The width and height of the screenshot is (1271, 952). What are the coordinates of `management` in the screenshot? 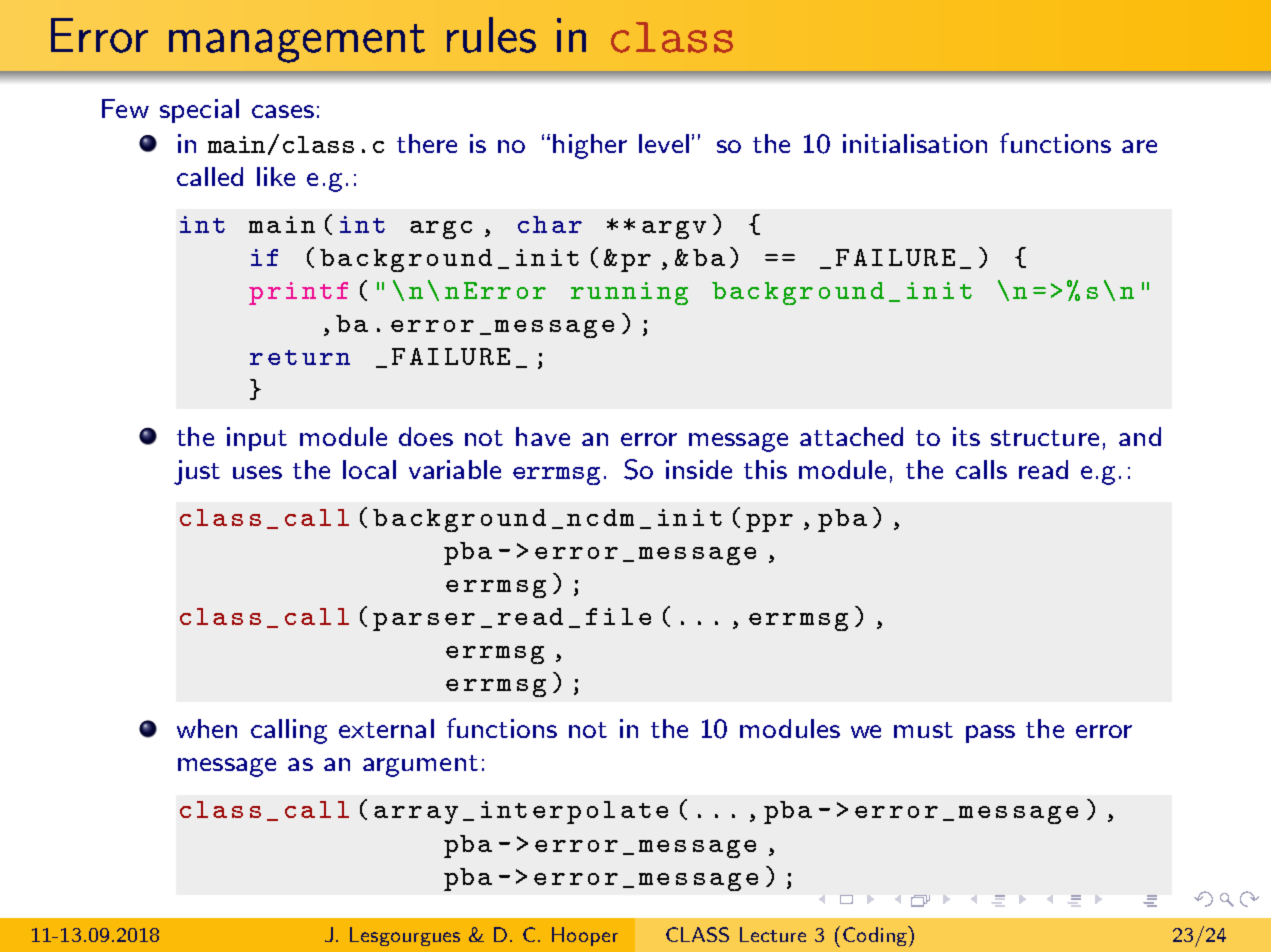 It's located at (297, 43).
